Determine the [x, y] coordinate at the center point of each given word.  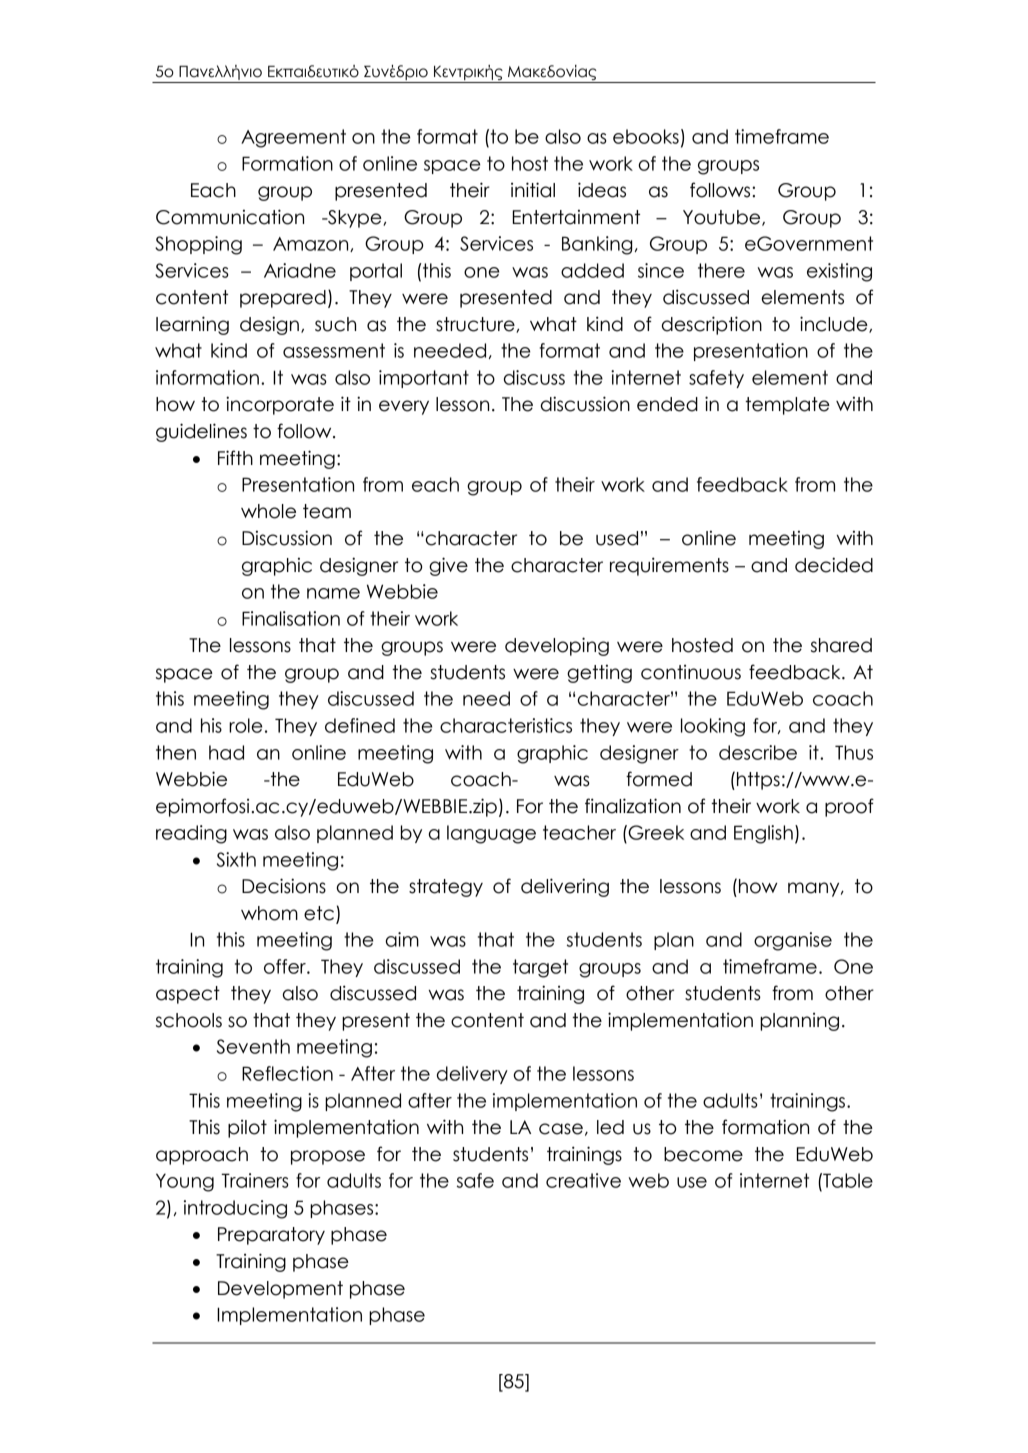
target [540, 968]
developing [557, 646]
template [787, 406]
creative [583, 1180]
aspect [188, 995]
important [424, 379]
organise [793, 941]
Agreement [293, 138]
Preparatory [271, 1236]
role [246, 725]
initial [533, 190]
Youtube [723, 218]
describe [758, 752]
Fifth [235, 457]
